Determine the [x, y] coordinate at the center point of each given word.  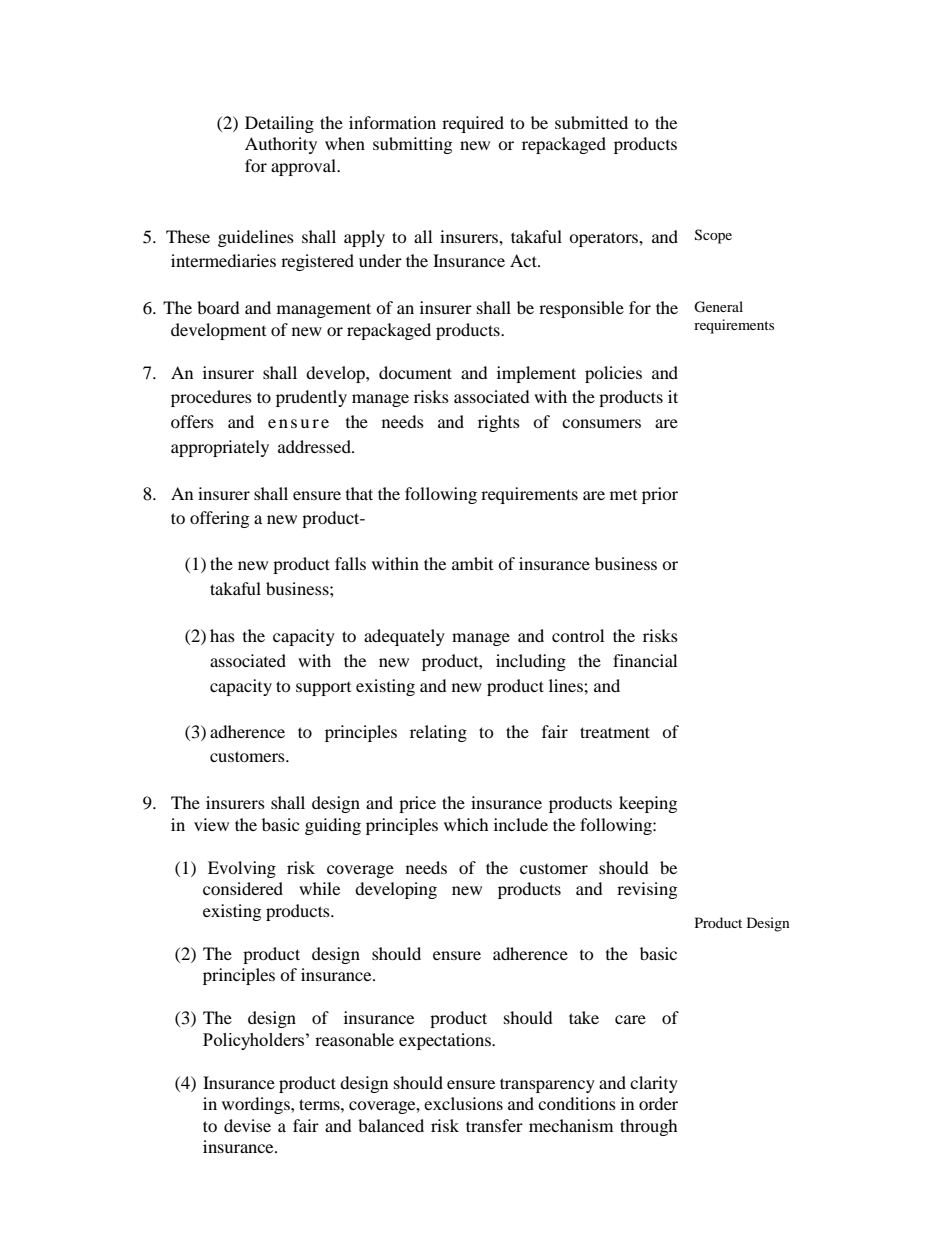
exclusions [463, 1103]
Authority [281, 145]
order [658, 1103]
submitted [591, 122]
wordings [257, 1105]
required [473, 124]
